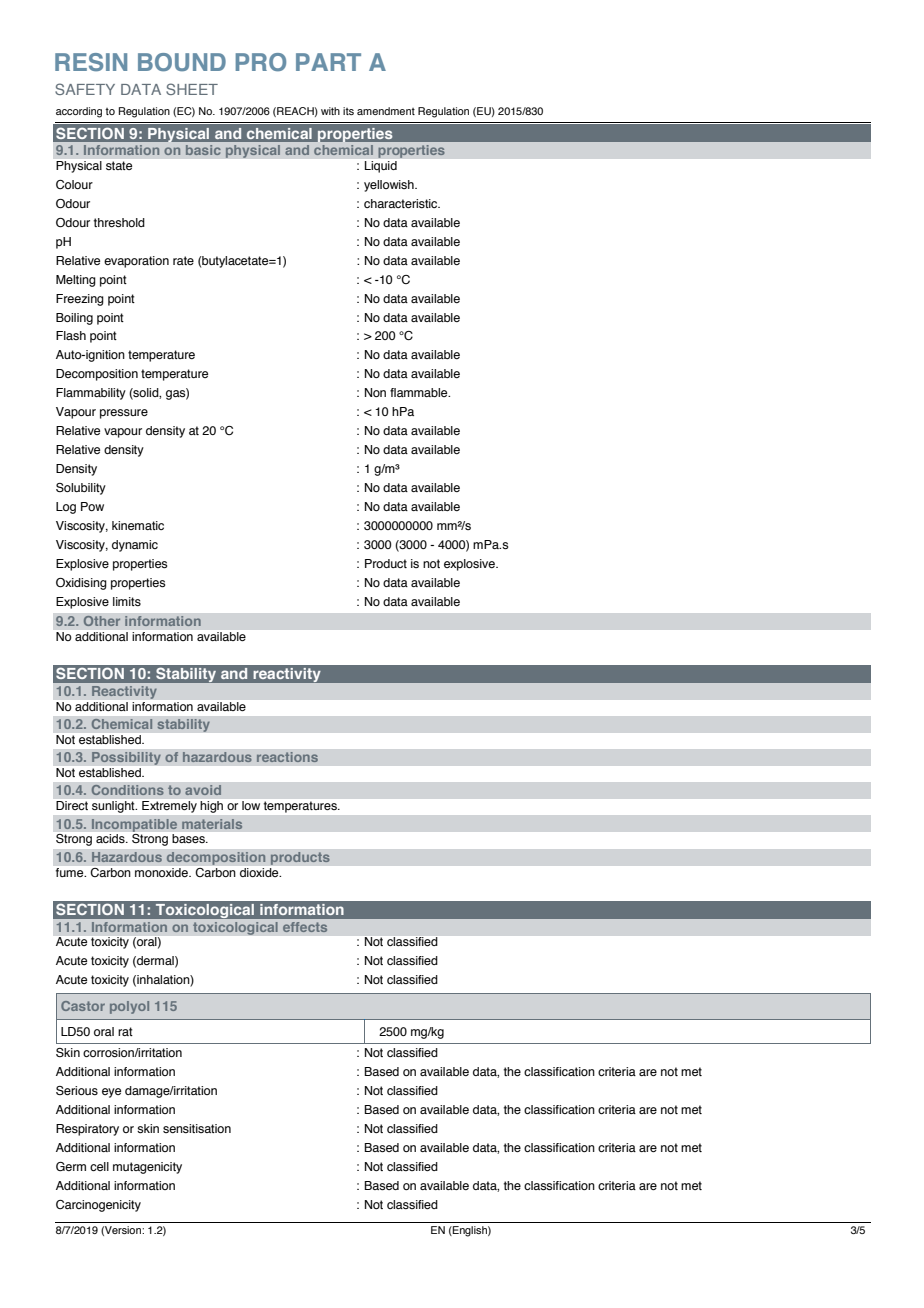 This page has width=924, height=1308. Describe the element at coordinates (87, 1130) in the page. I see `Respiratory` at that location.
